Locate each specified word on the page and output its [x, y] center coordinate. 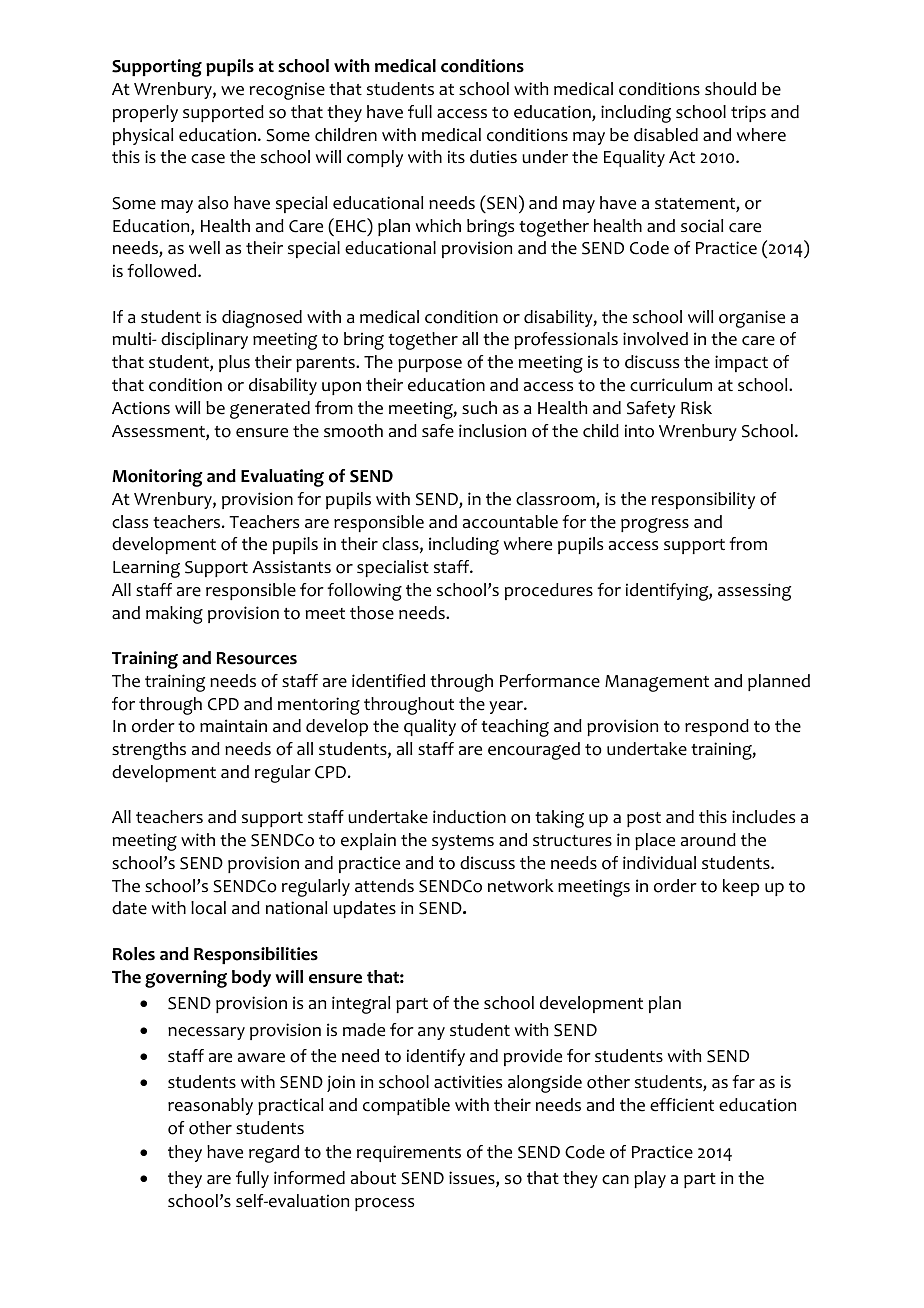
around [708, 840]
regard [274, 1154]
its [456, 156]
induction [469, 817]
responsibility [703, 500]
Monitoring [157, 478]
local [208, 908]
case [208, 159]
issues [473, 1179]
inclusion [492, 431]
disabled [666, 135]
